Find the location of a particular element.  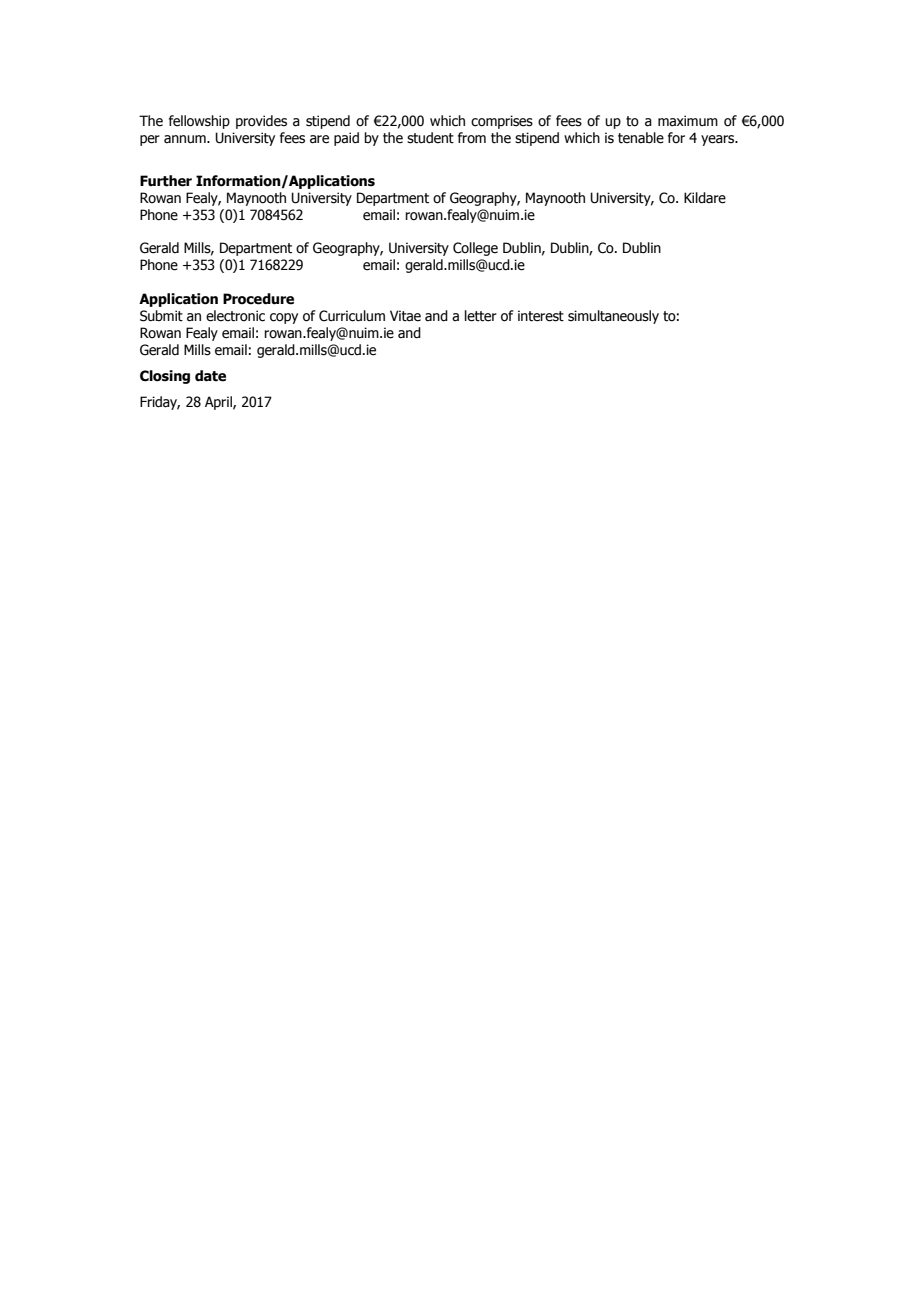

Vitae is located at coordinates (405, 316).
